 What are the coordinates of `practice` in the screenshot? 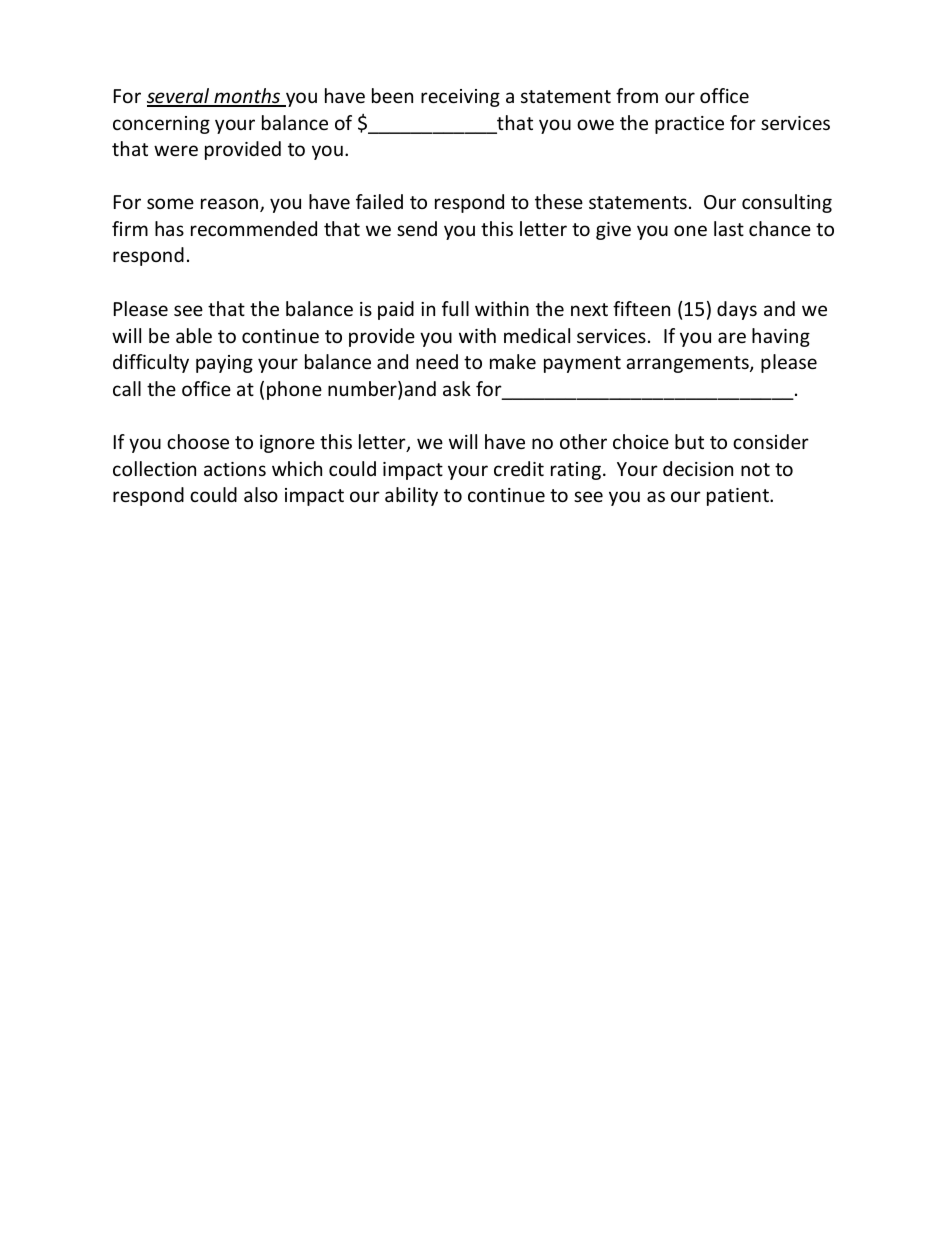 It's located at (689, 125).
